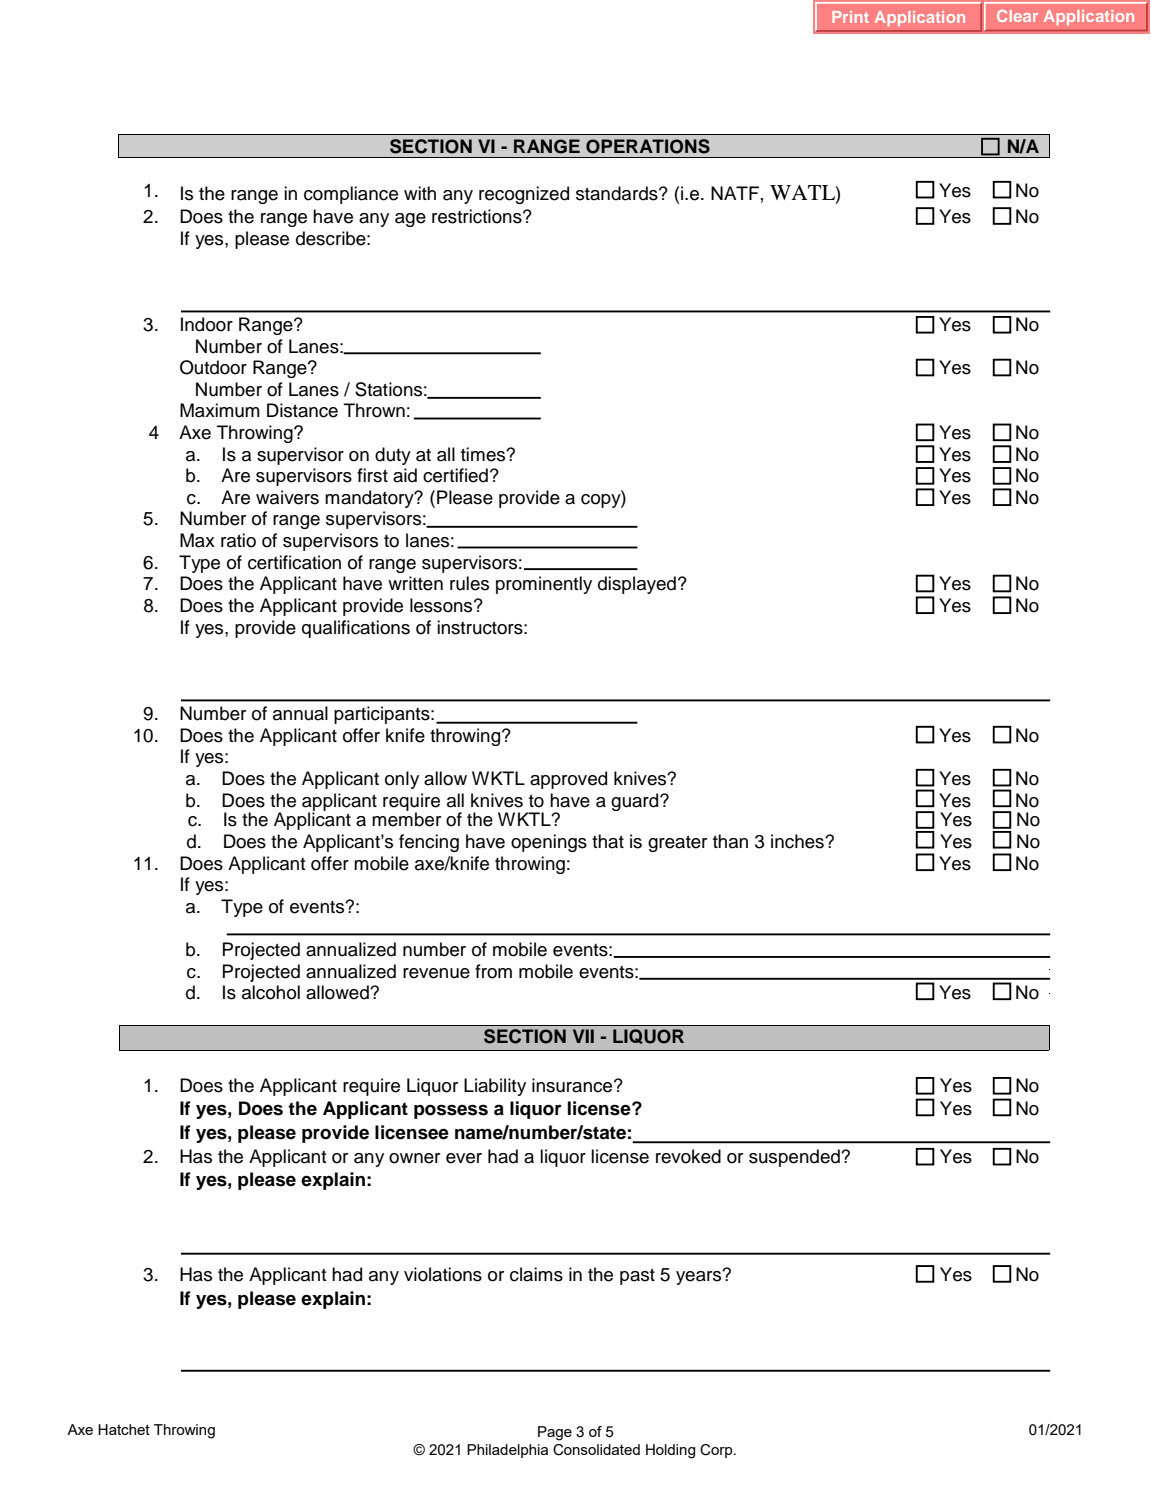  I want to click on certification, so click(294, 562).
